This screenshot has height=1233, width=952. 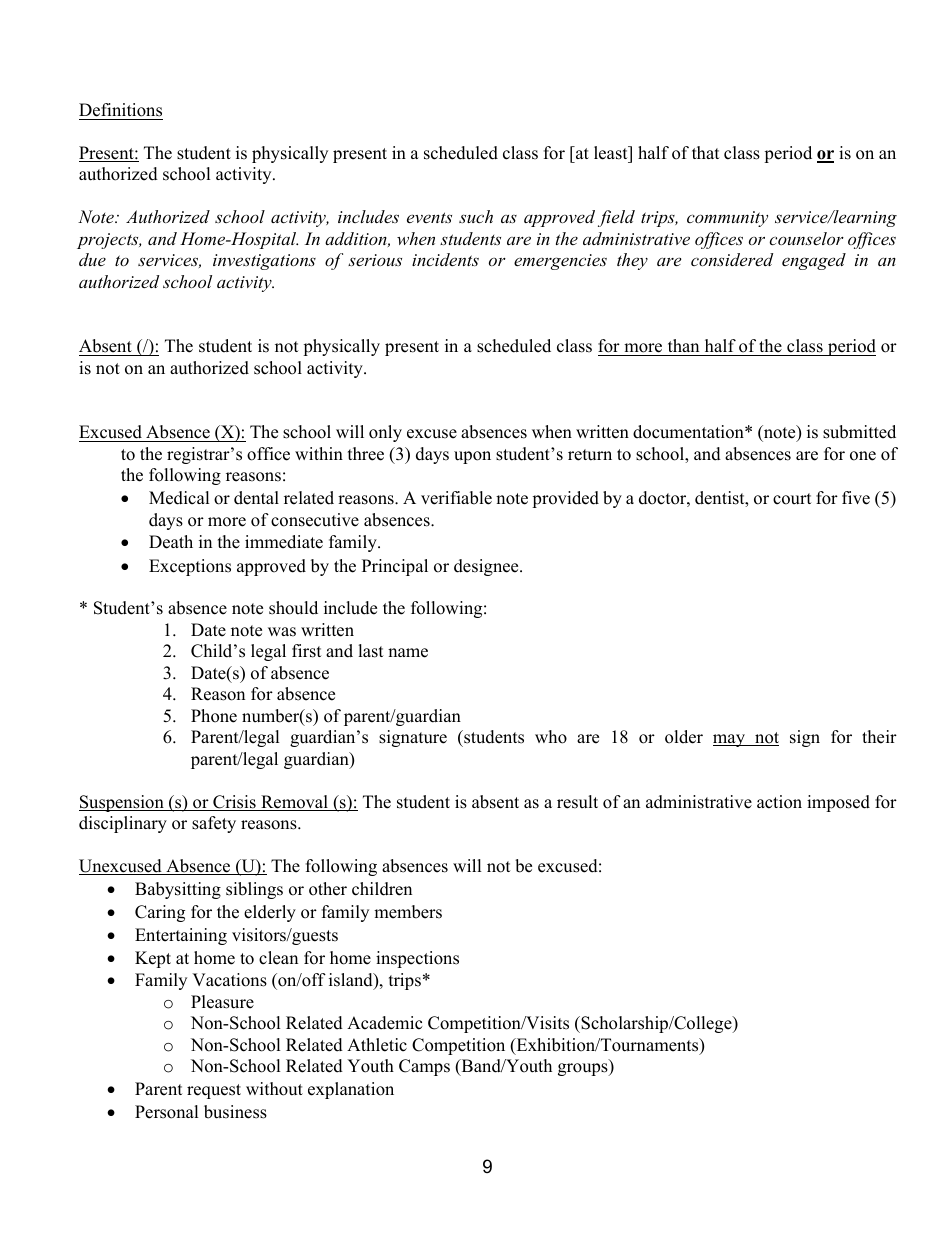 What do you see at coordinates (214, 1091) in the screenshot?
I see `request` at bounding box center [214, 1091].
